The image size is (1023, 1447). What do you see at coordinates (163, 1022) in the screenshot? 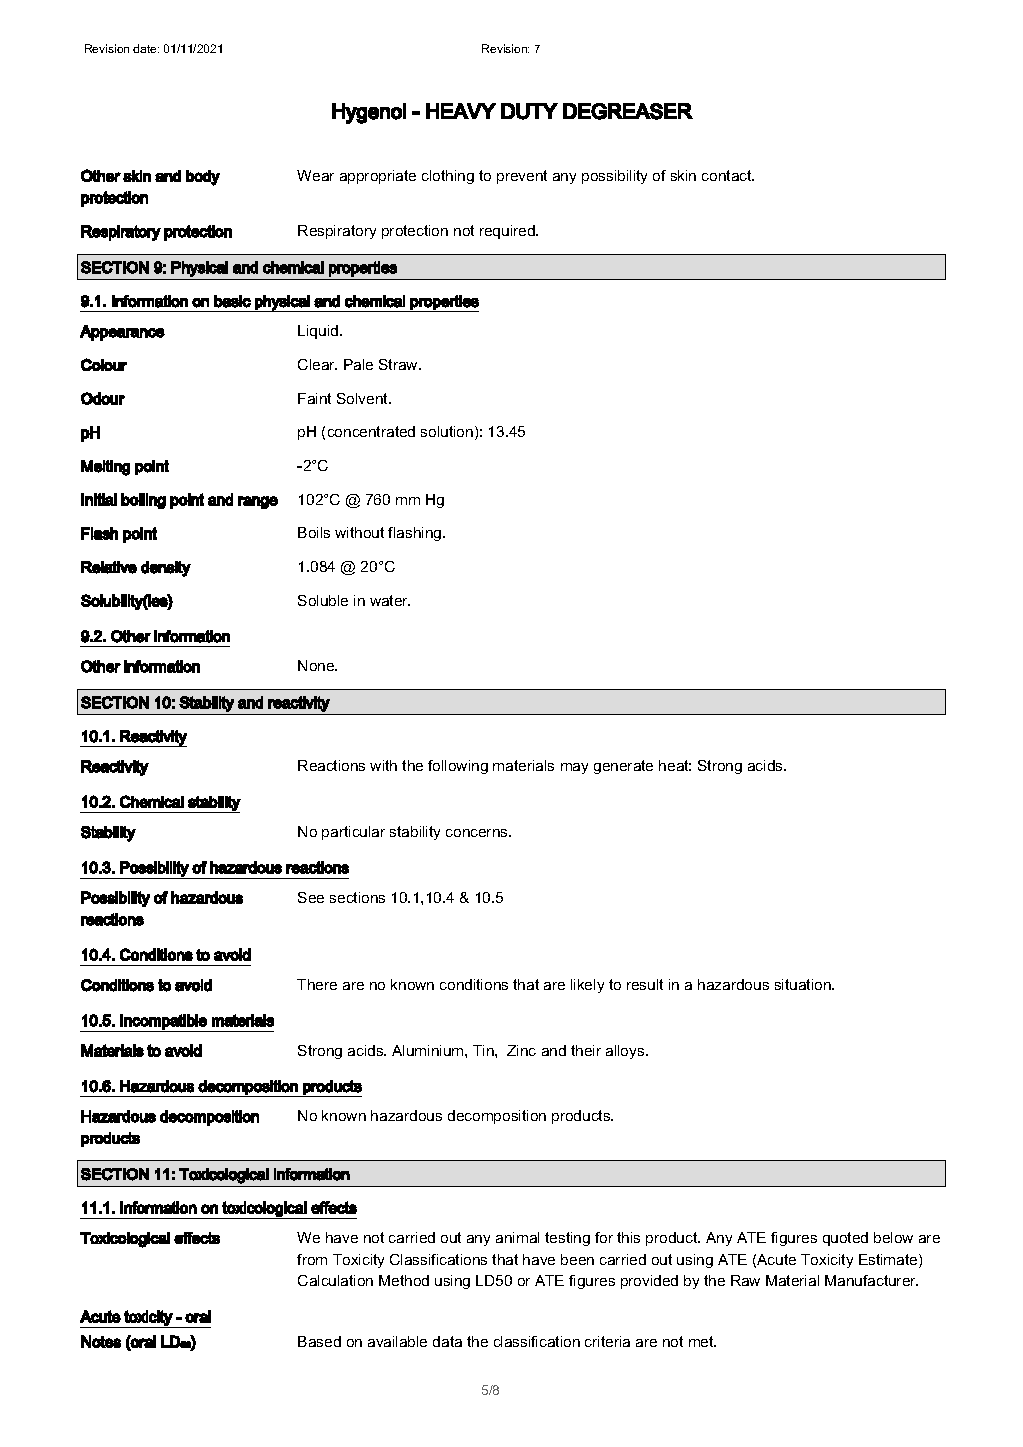
I see `Incompatible` at bounding box center [163, 1022].
